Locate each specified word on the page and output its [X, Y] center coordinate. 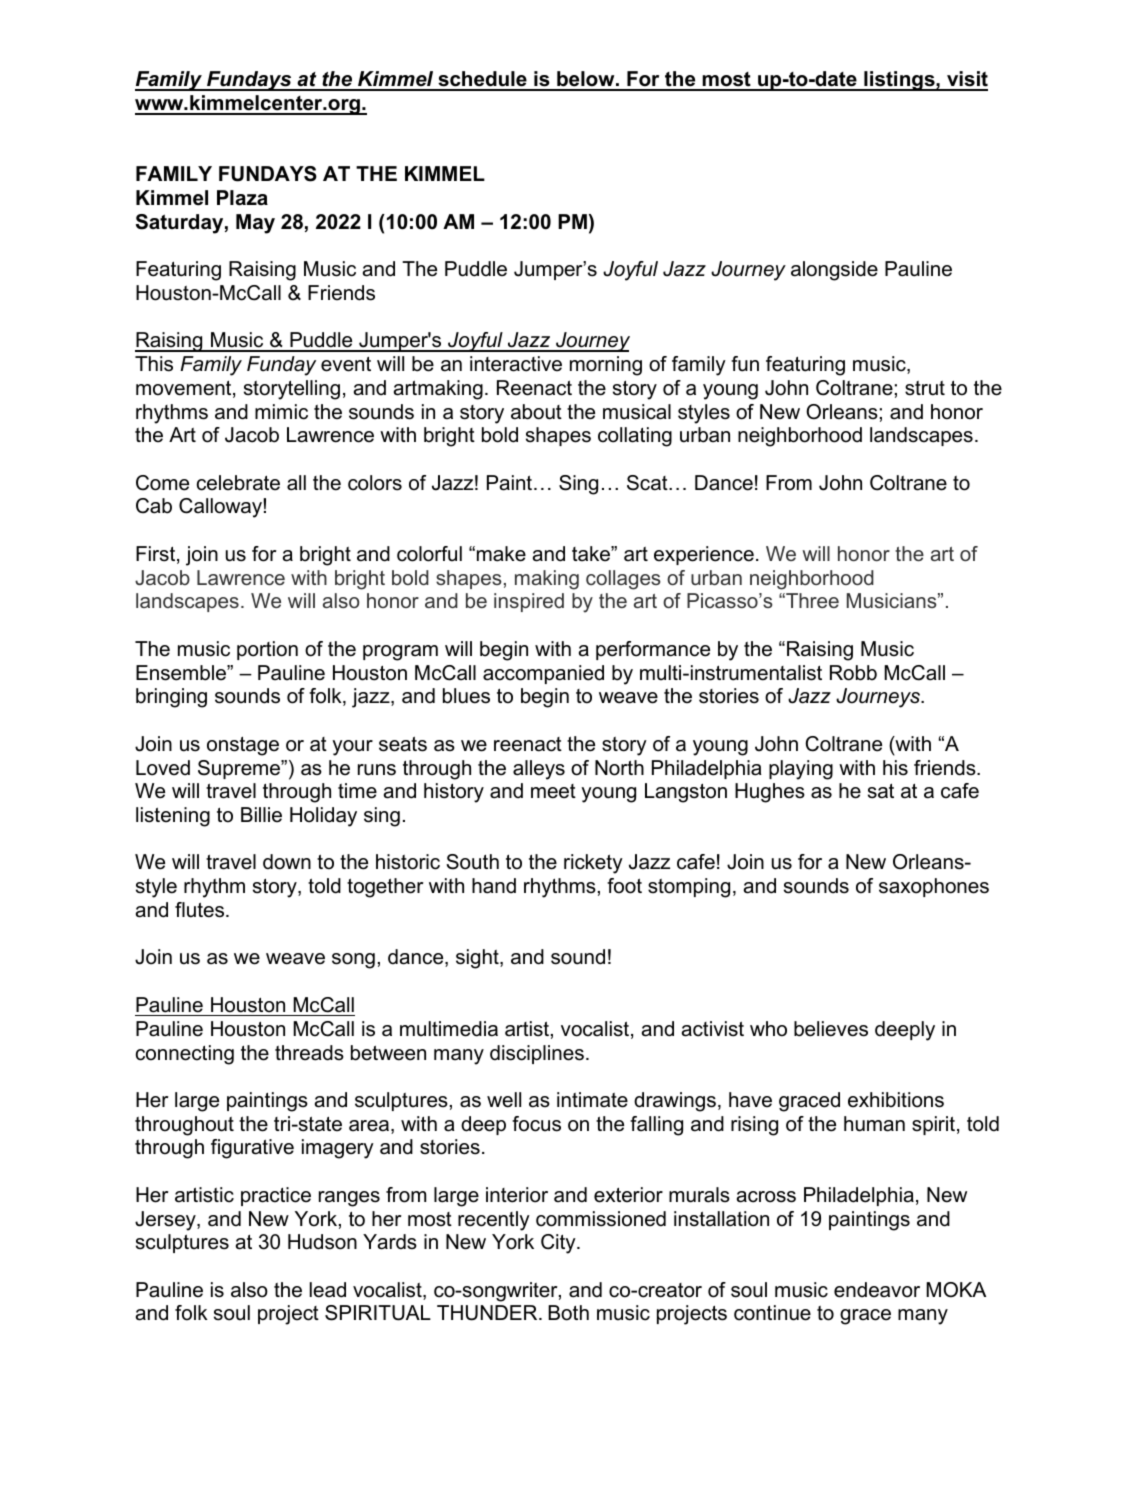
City [559, 1244]
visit [966, 80]
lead [328, 1290]
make [501, 554]
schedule [482, 80]
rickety [593, 864]
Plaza [242, 198]
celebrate [238, 483]
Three [811, 600]
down [287, 862]
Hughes [770, 793]
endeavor [877, 1290]
